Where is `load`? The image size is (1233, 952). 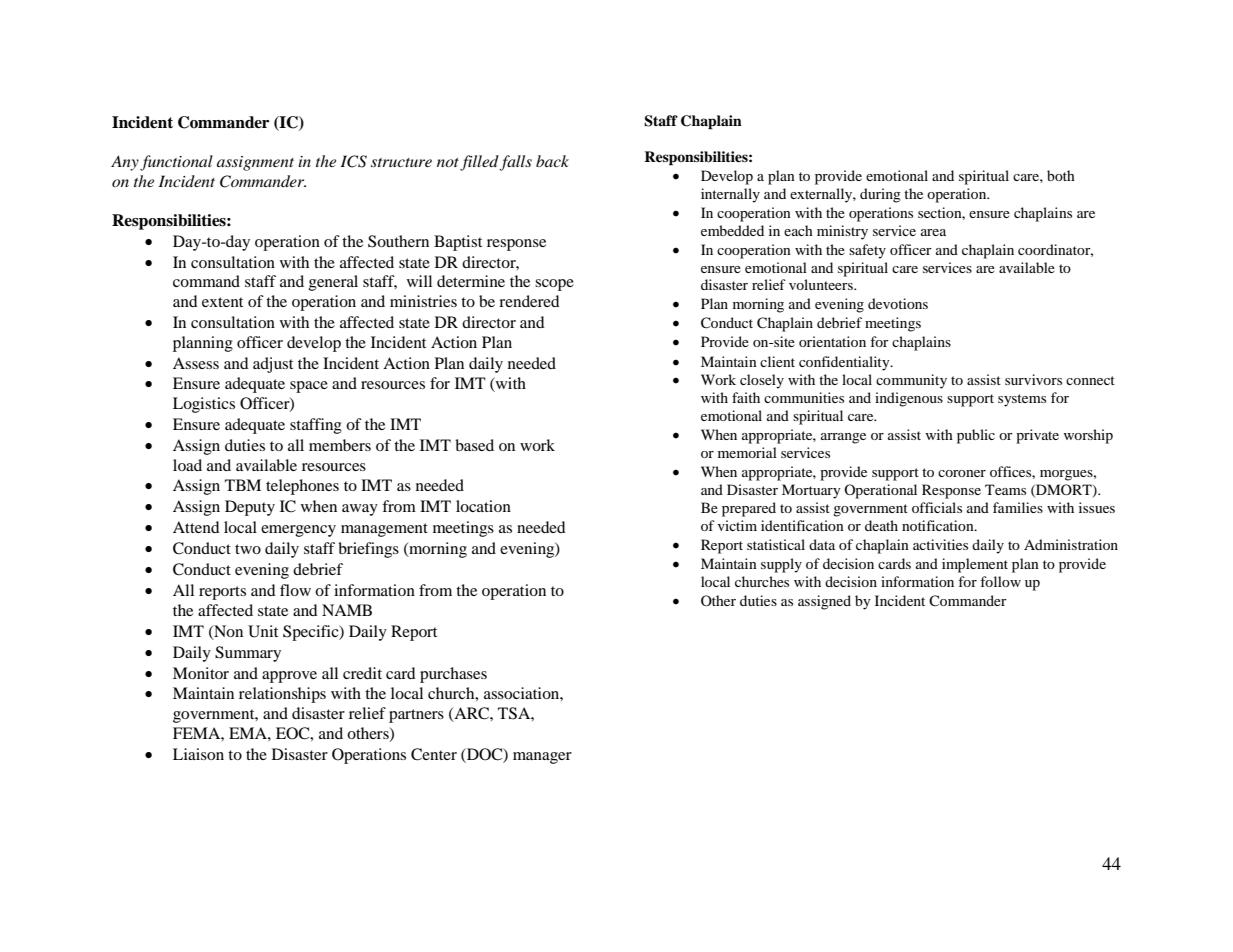 load is located at coordinates (187, 465).
